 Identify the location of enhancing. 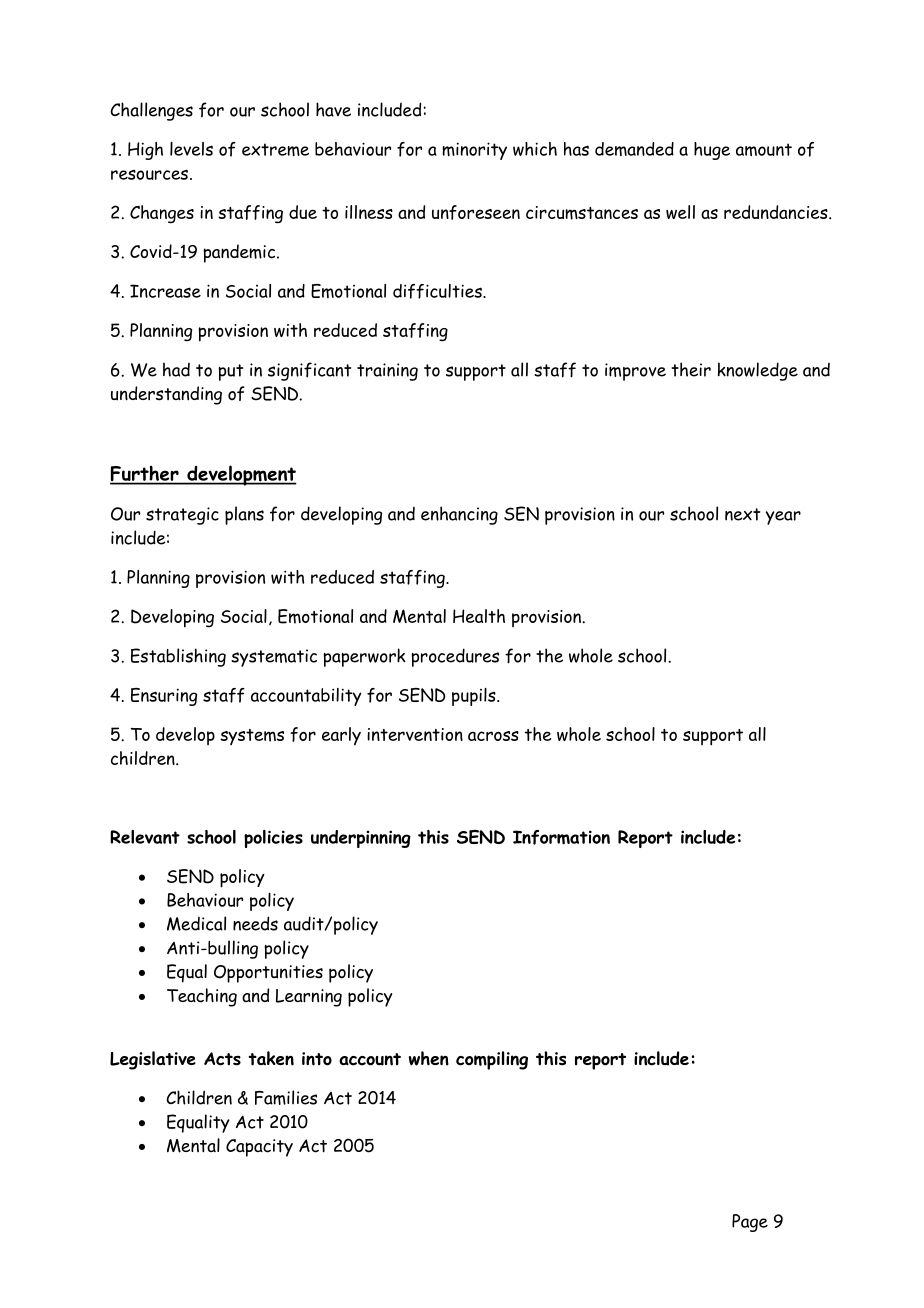
(459, 515).
